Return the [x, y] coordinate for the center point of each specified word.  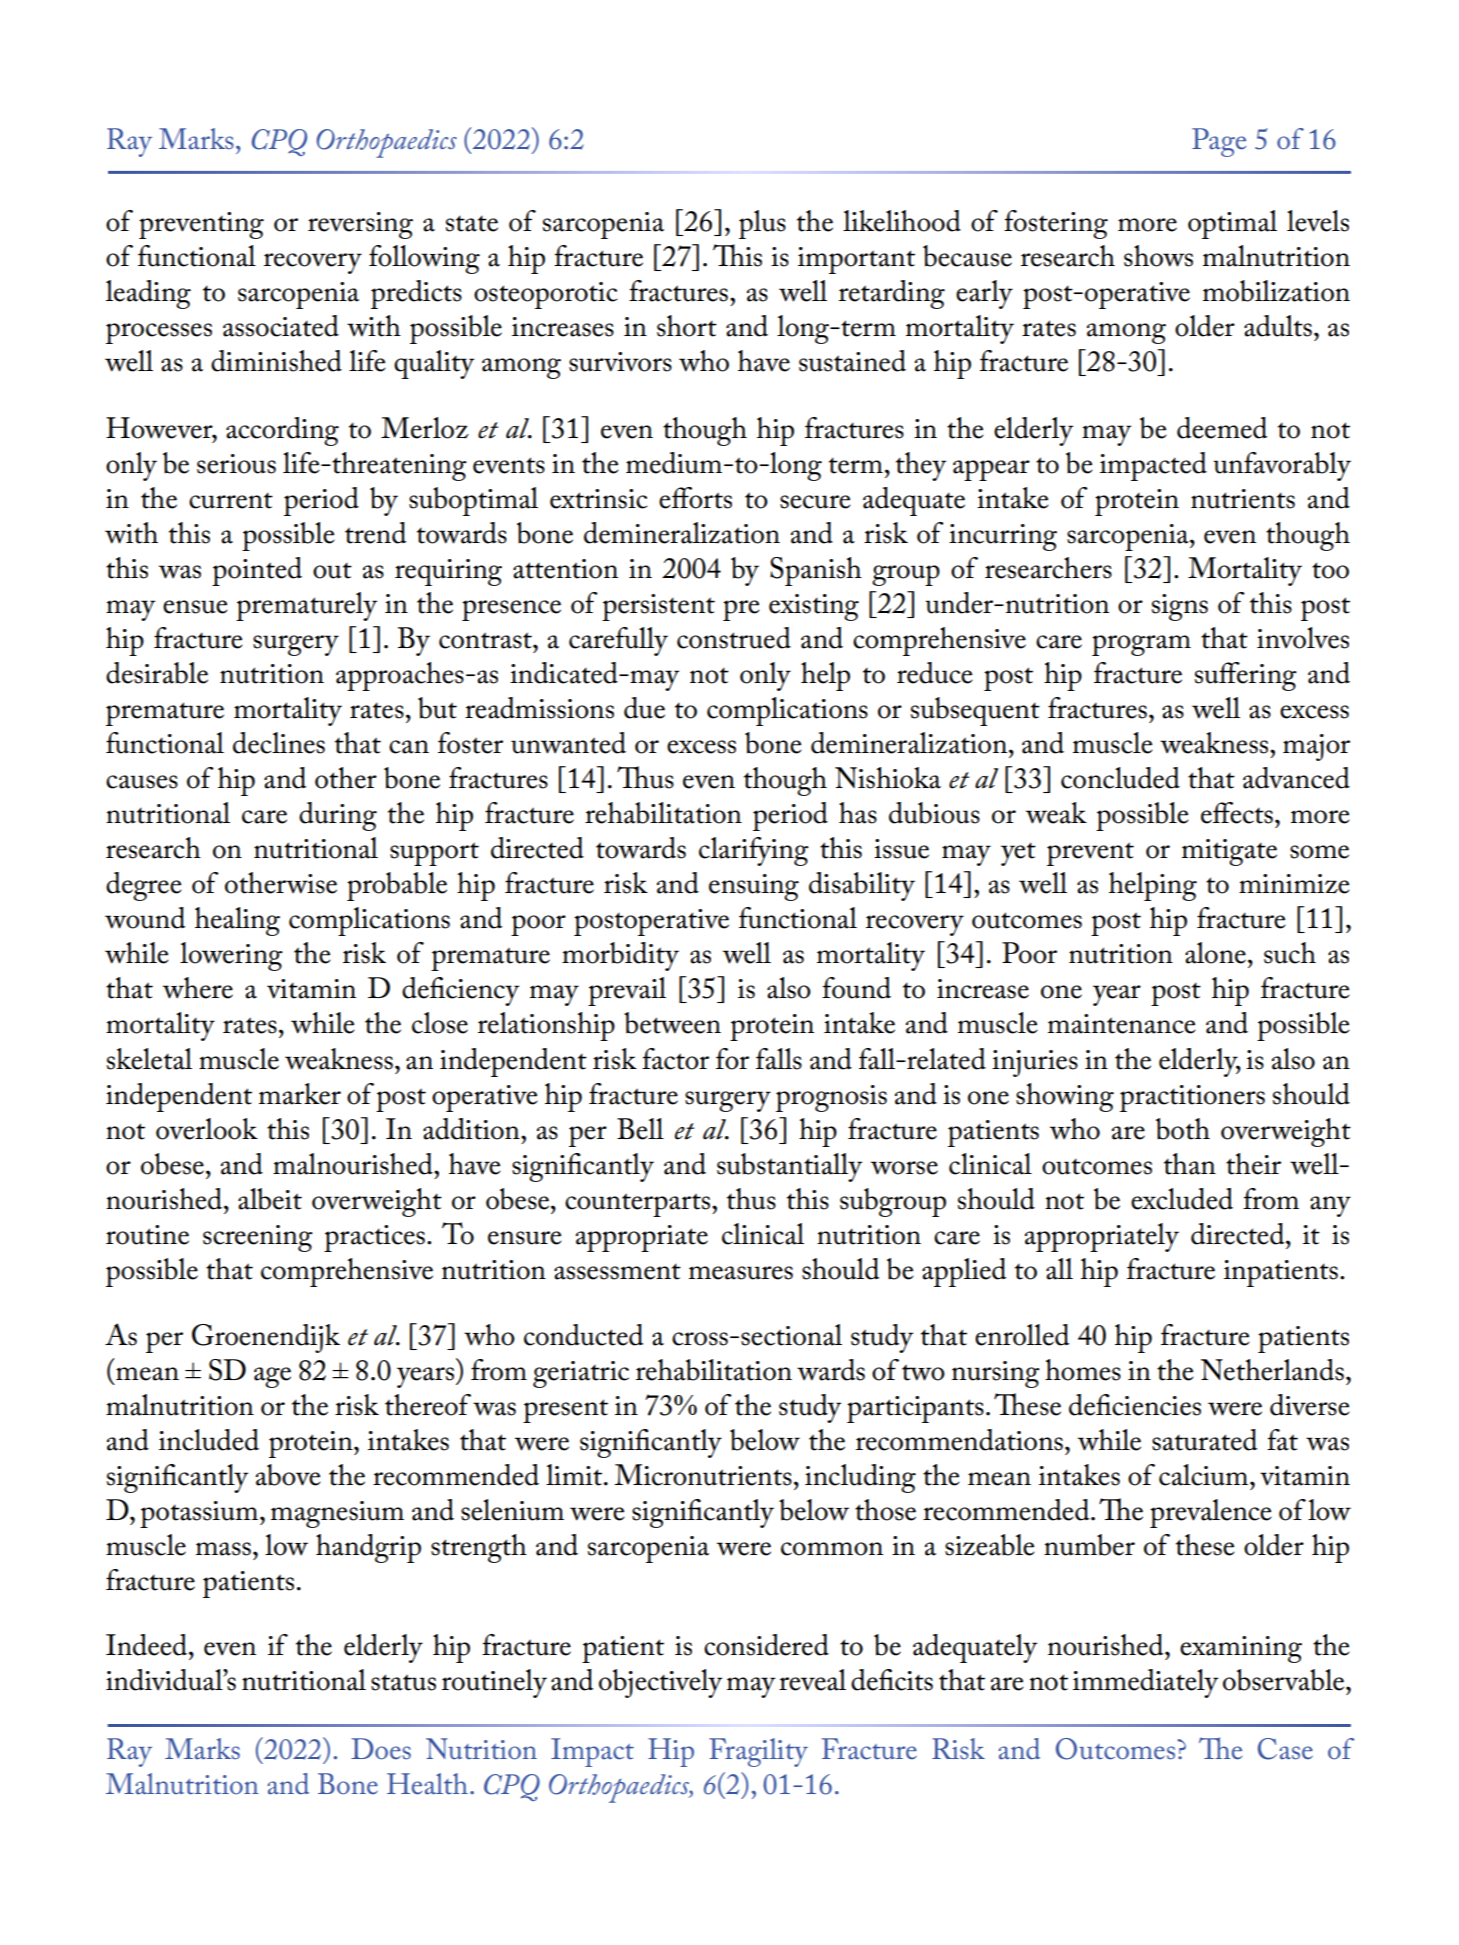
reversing [360, 225]
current [231, 500]
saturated [1204, 1440]
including [860, 1478]
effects [1237, 813]
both [1183, 1129]
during [338, 816]
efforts [695, 498]
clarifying [754, 851]
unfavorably [1282, 466]
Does [381, 1749]
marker [300, 1094]
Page [1219, 142]
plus [762, 224]
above [288, 1475]
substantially [789, 1167]
